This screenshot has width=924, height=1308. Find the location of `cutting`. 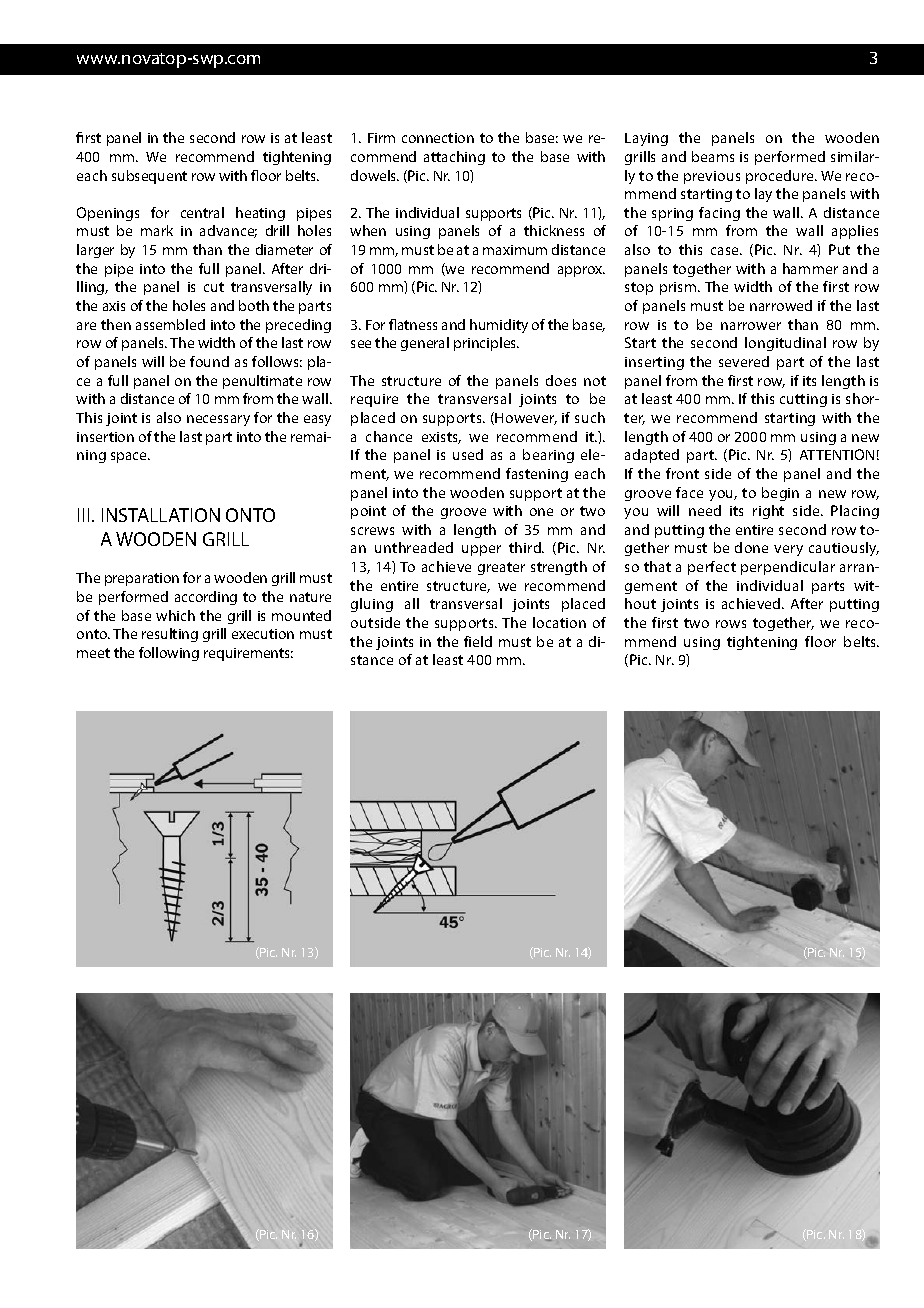

cutting is located at coordinates (803, 400).
